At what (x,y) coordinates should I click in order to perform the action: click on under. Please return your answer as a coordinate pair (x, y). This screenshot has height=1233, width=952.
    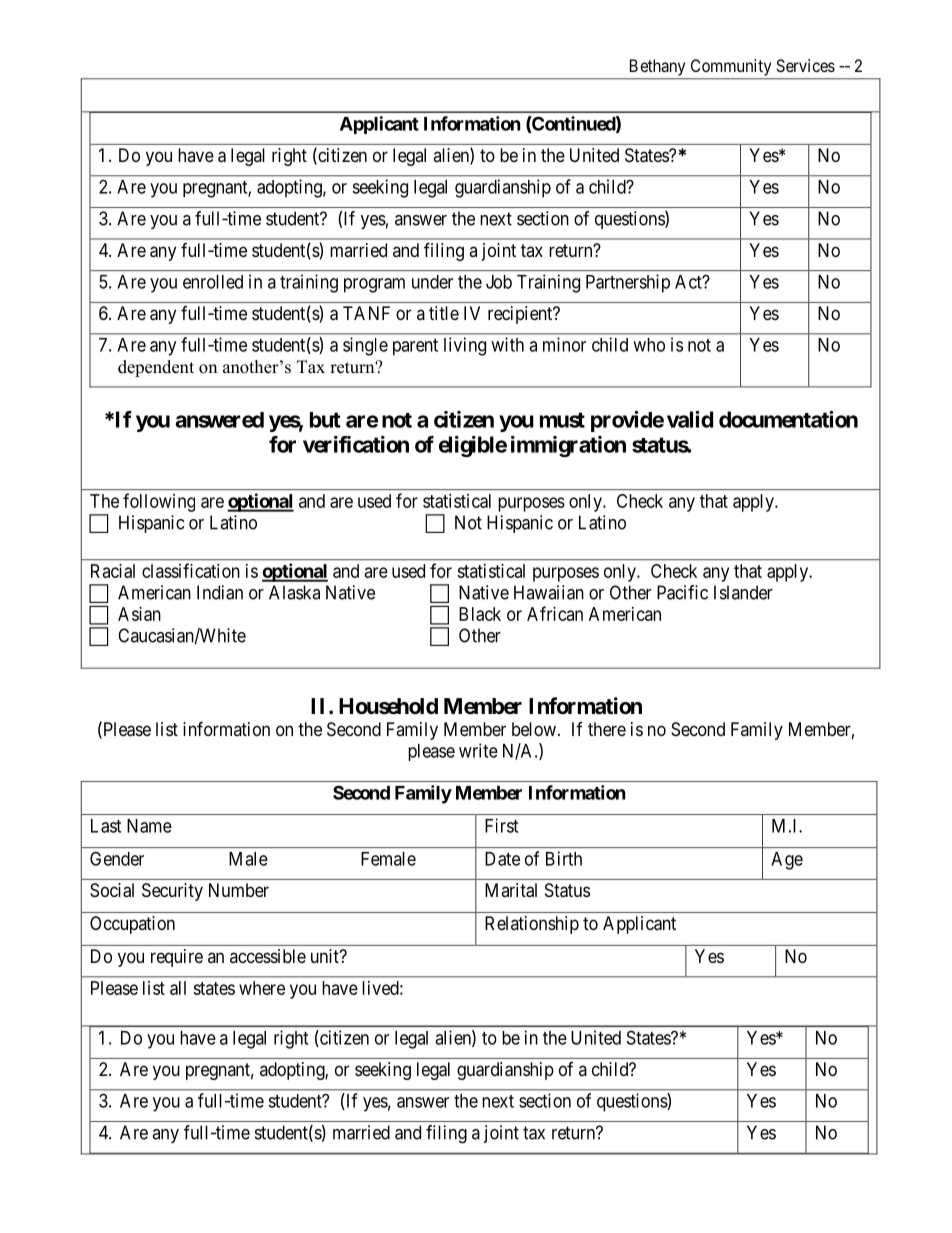
    Looking at the image, I should click on (432, 282).
